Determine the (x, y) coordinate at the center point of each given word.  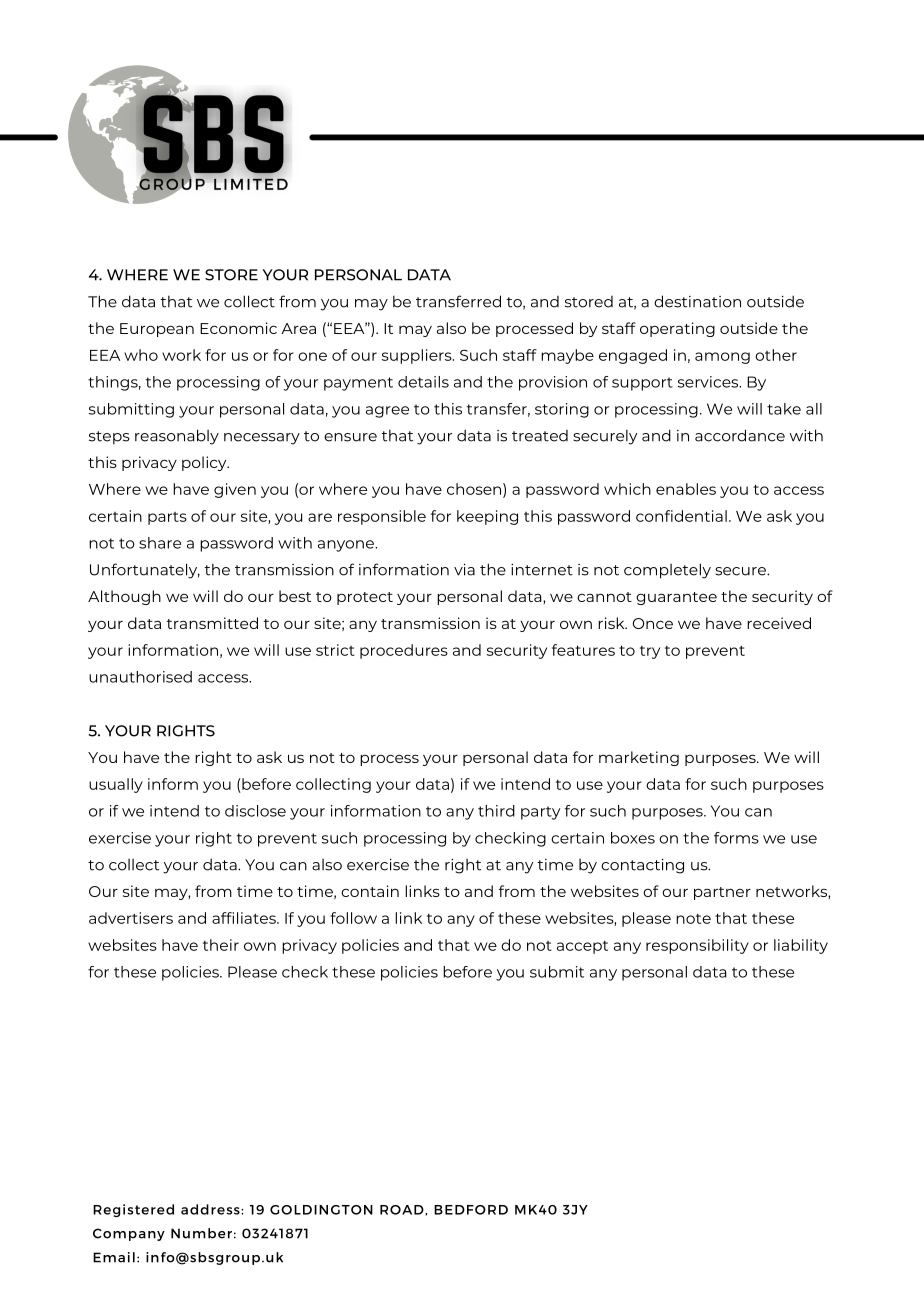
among (722, 358)
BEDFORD (471, 1210)
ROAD (403, 1210)
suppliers (418, 356)
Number (201, 1233)
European (157, 330)
